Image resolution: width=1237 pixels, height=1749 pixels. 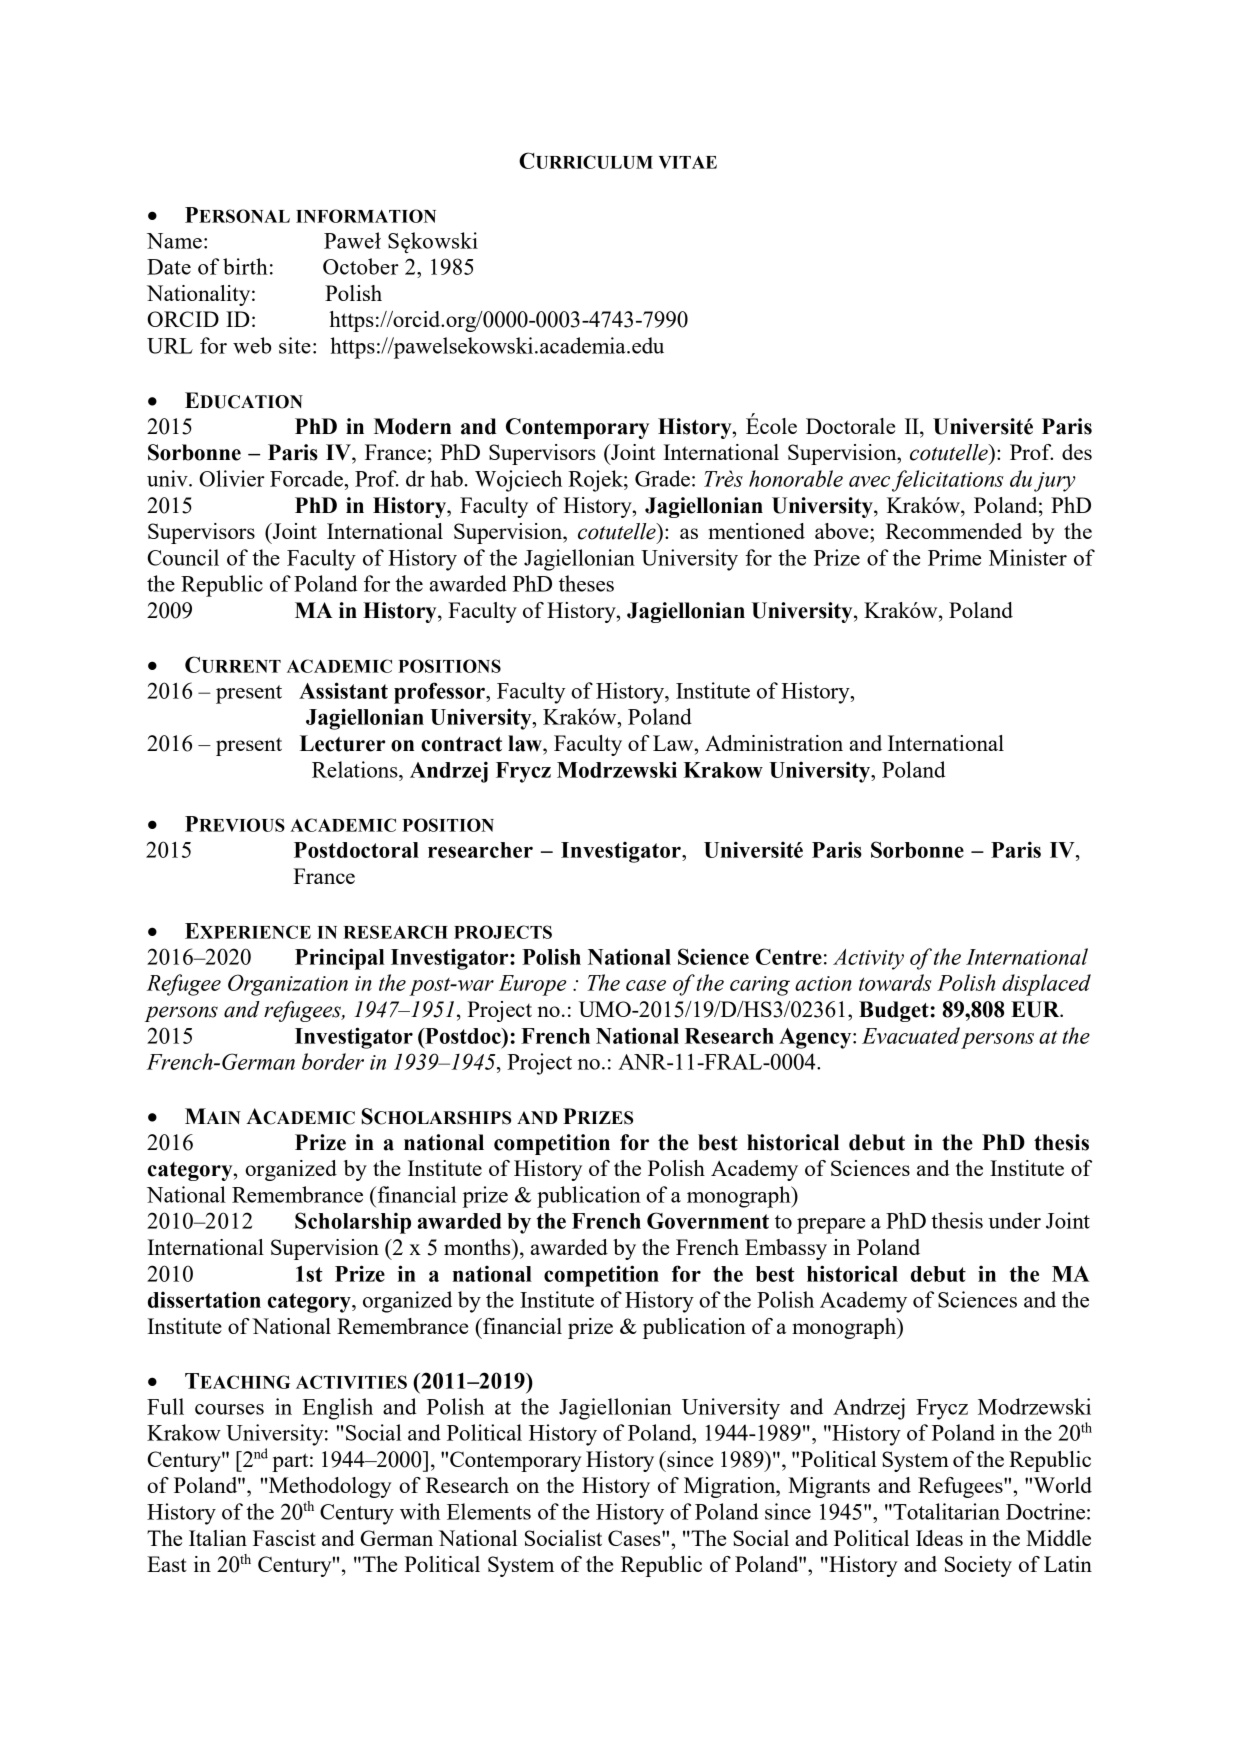 I want to click on Ideas, so click(x=939, y=1538).
